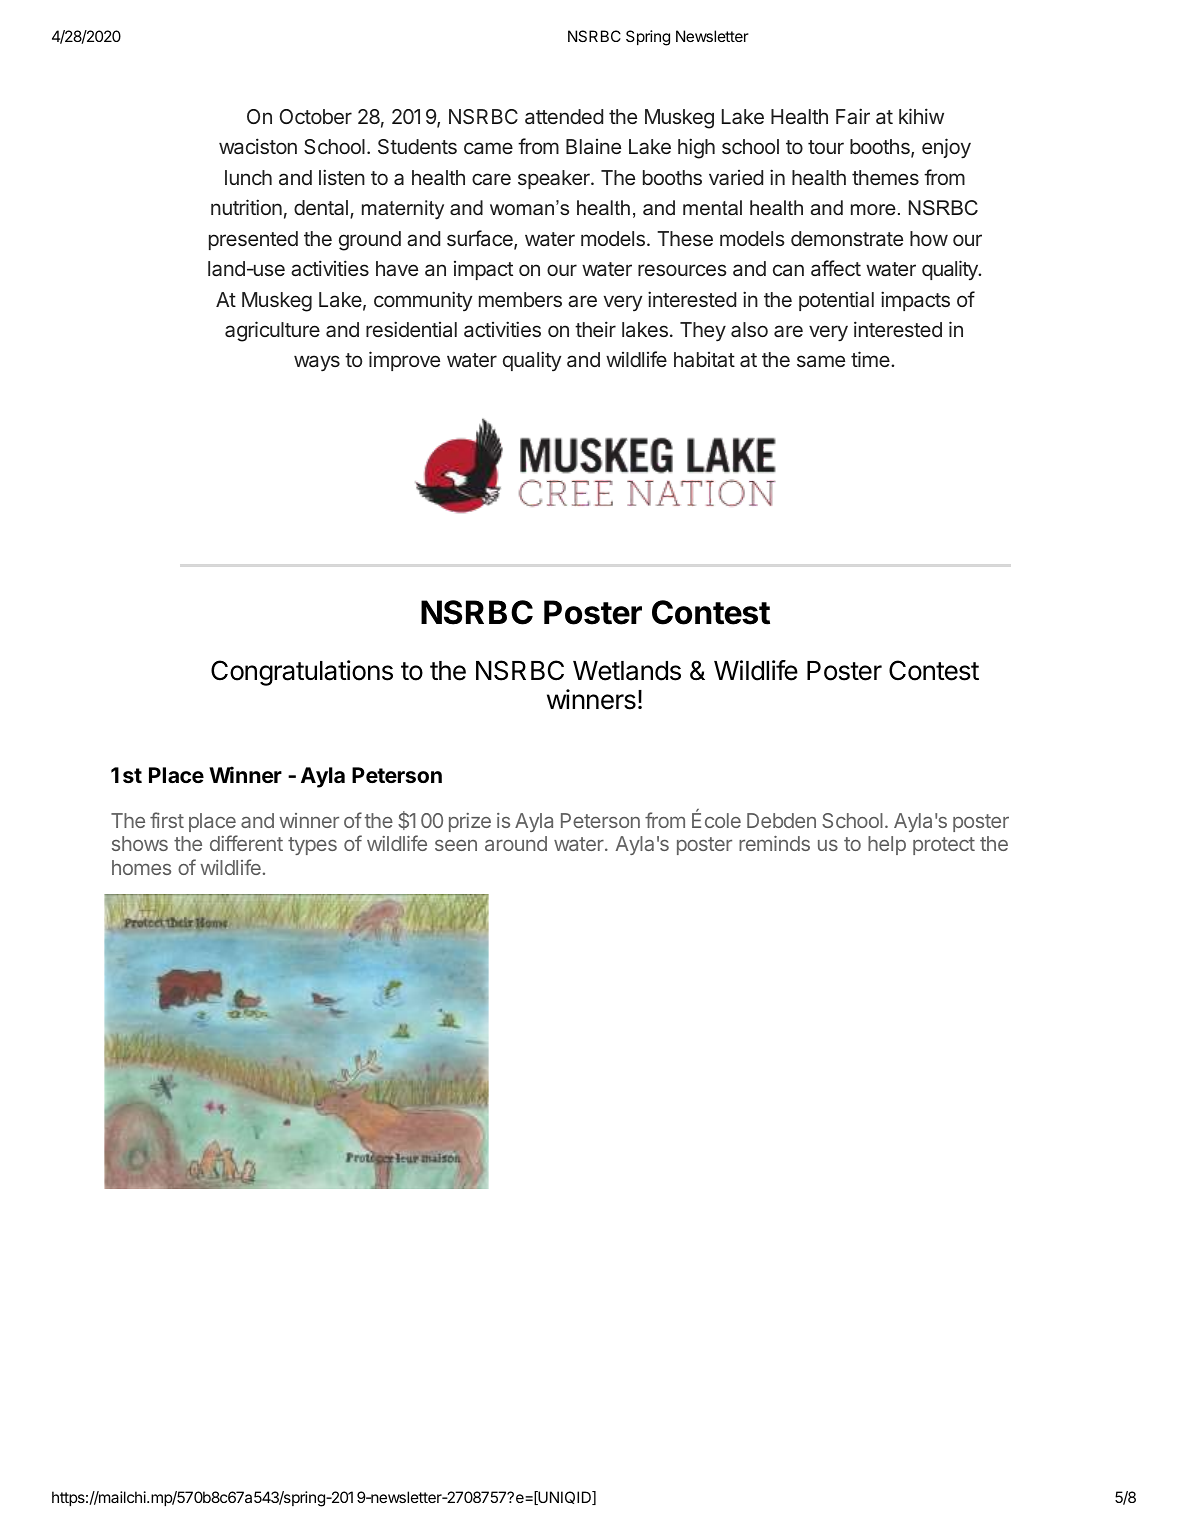 The width and height of the document is (1187, 1536). Describe the element at coordinates (564, 116) in the document. I see `attended` at that location.
